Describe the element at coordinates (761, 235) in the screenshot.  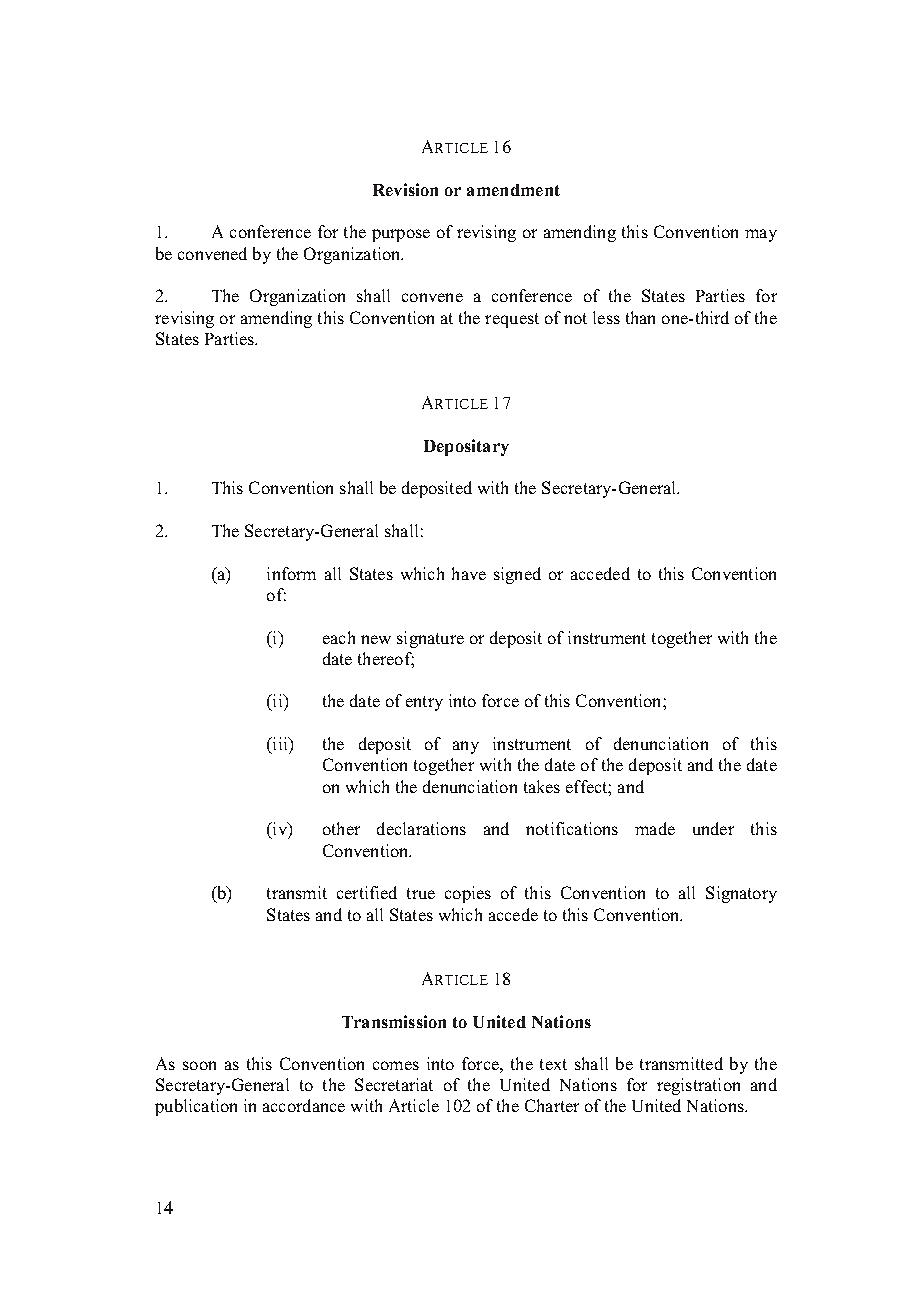
I see `may` at that location.
